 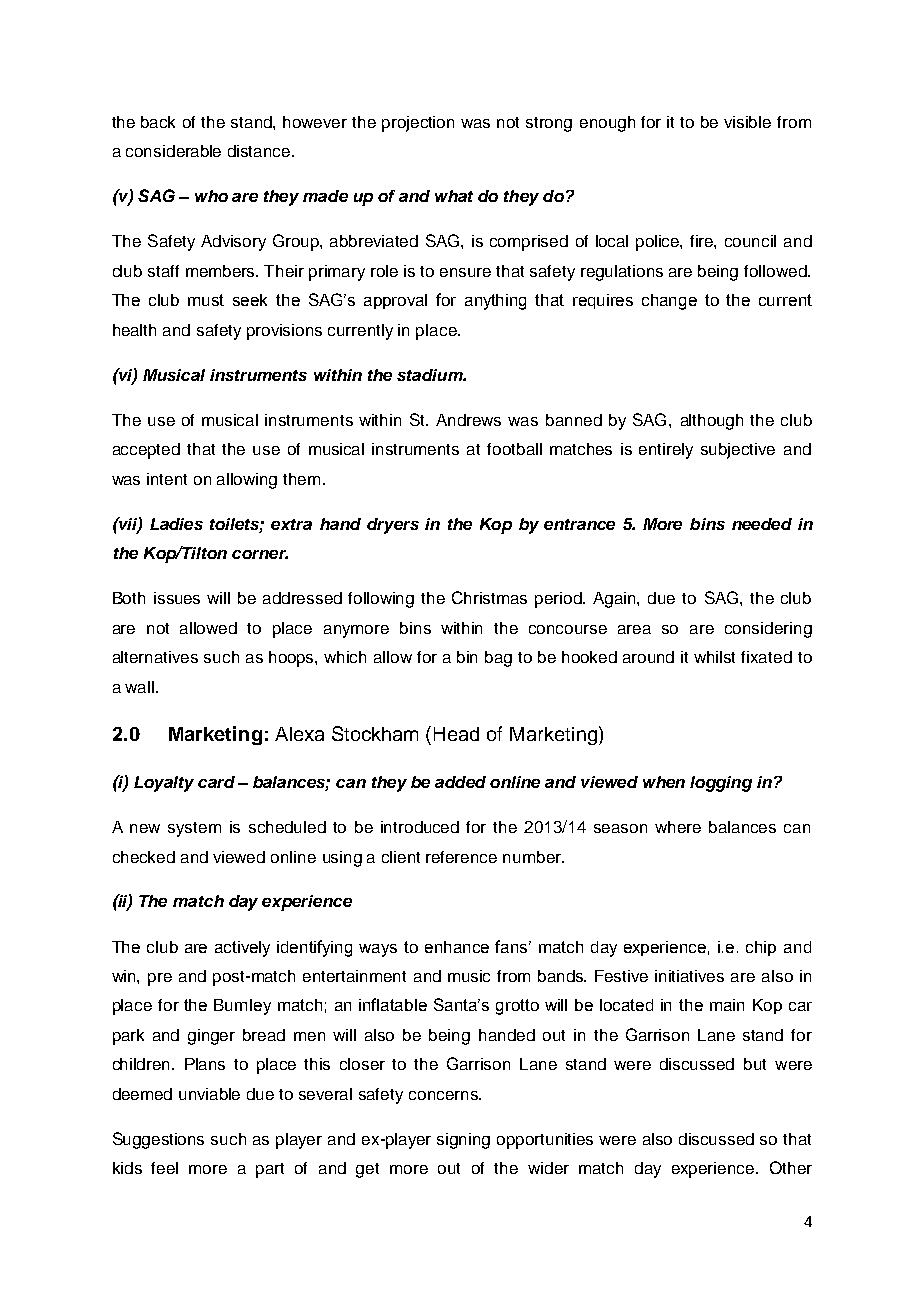 I want to click on alternatives, so click(x=155, y=657).
